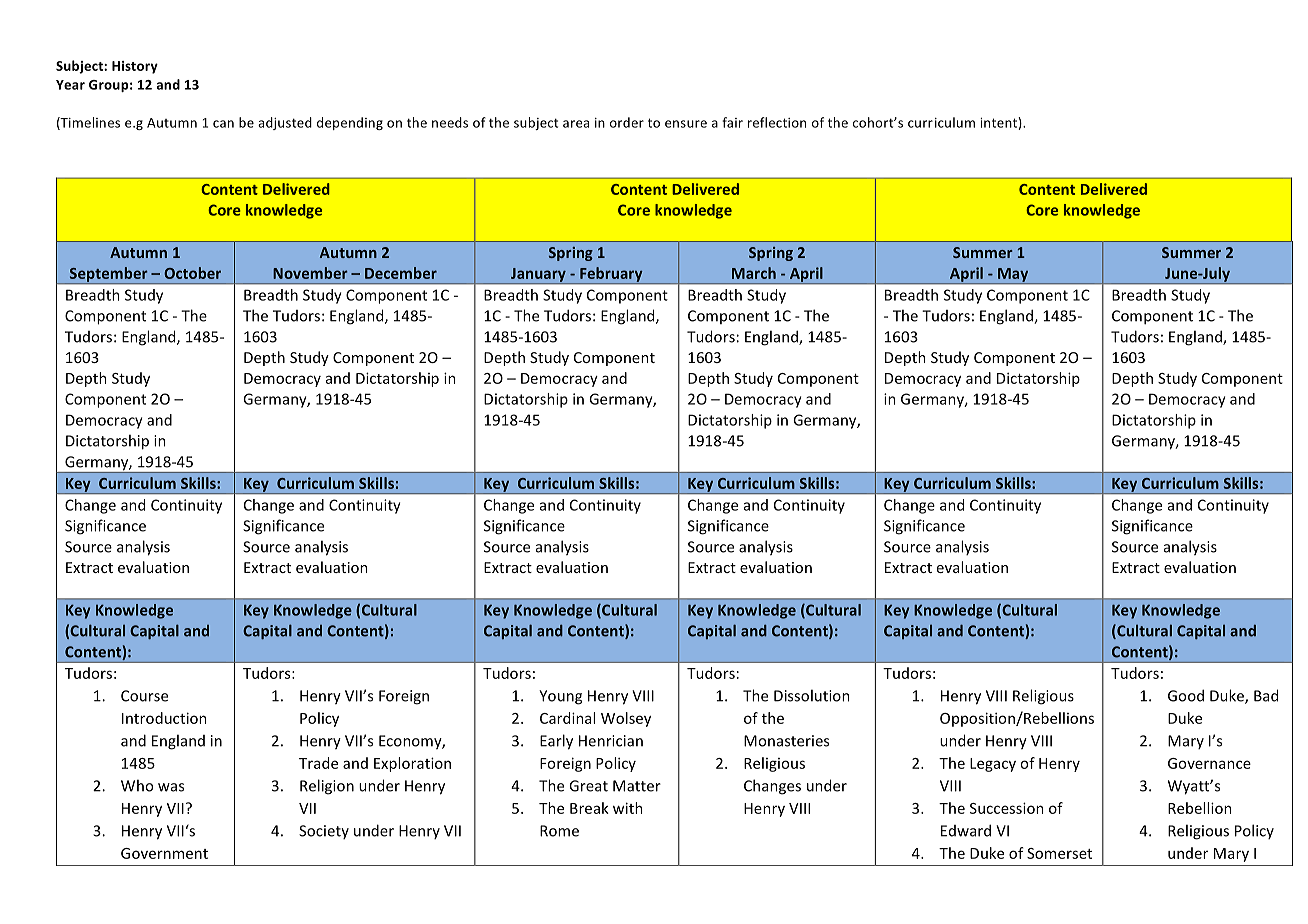 The height and width of the screenshot is (924, 1308). Describe the element at coordinates (567, 718) in the screenshot. I see `Cardinal` at that location.
